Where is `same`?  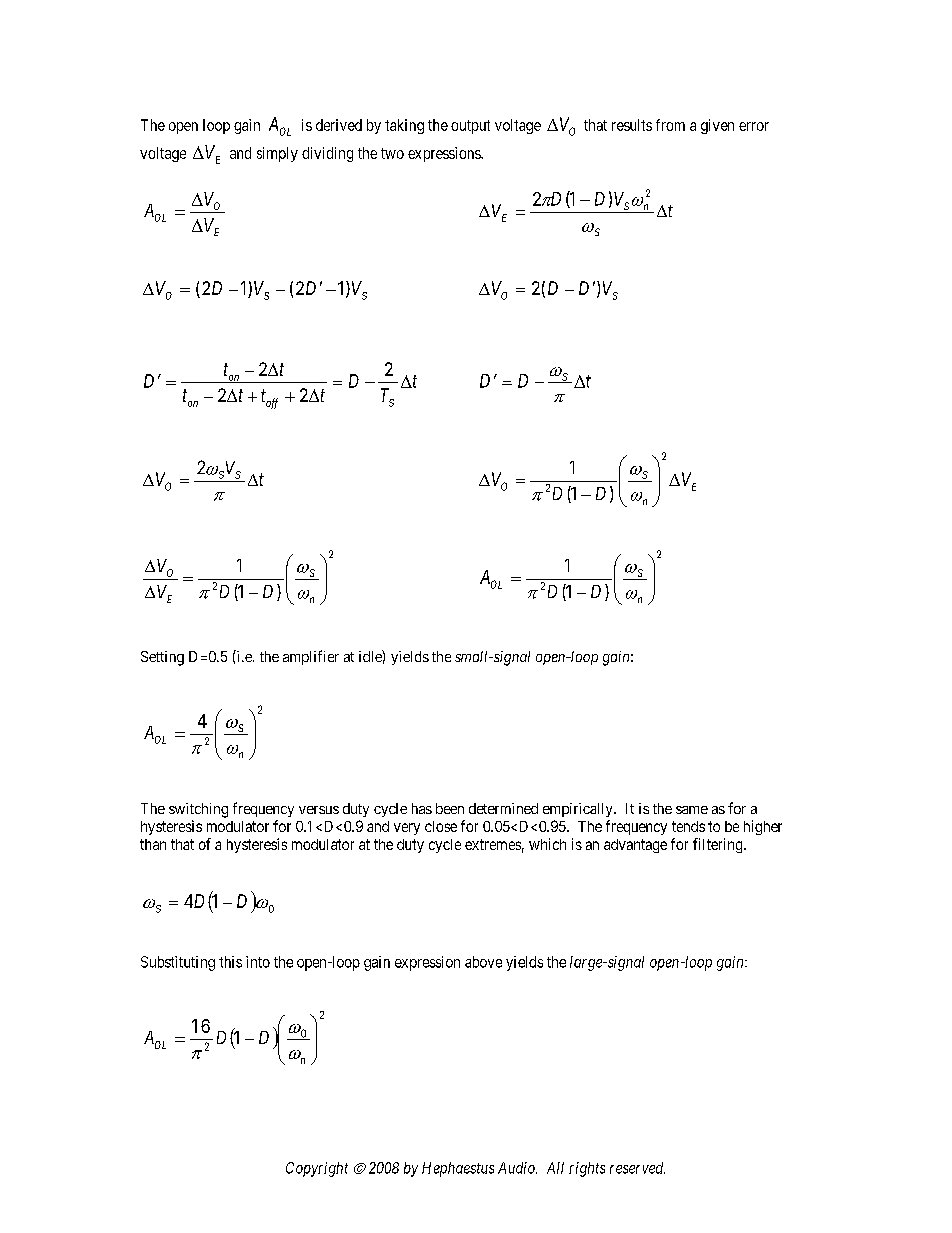
same is located at coordinates (692, 810).
